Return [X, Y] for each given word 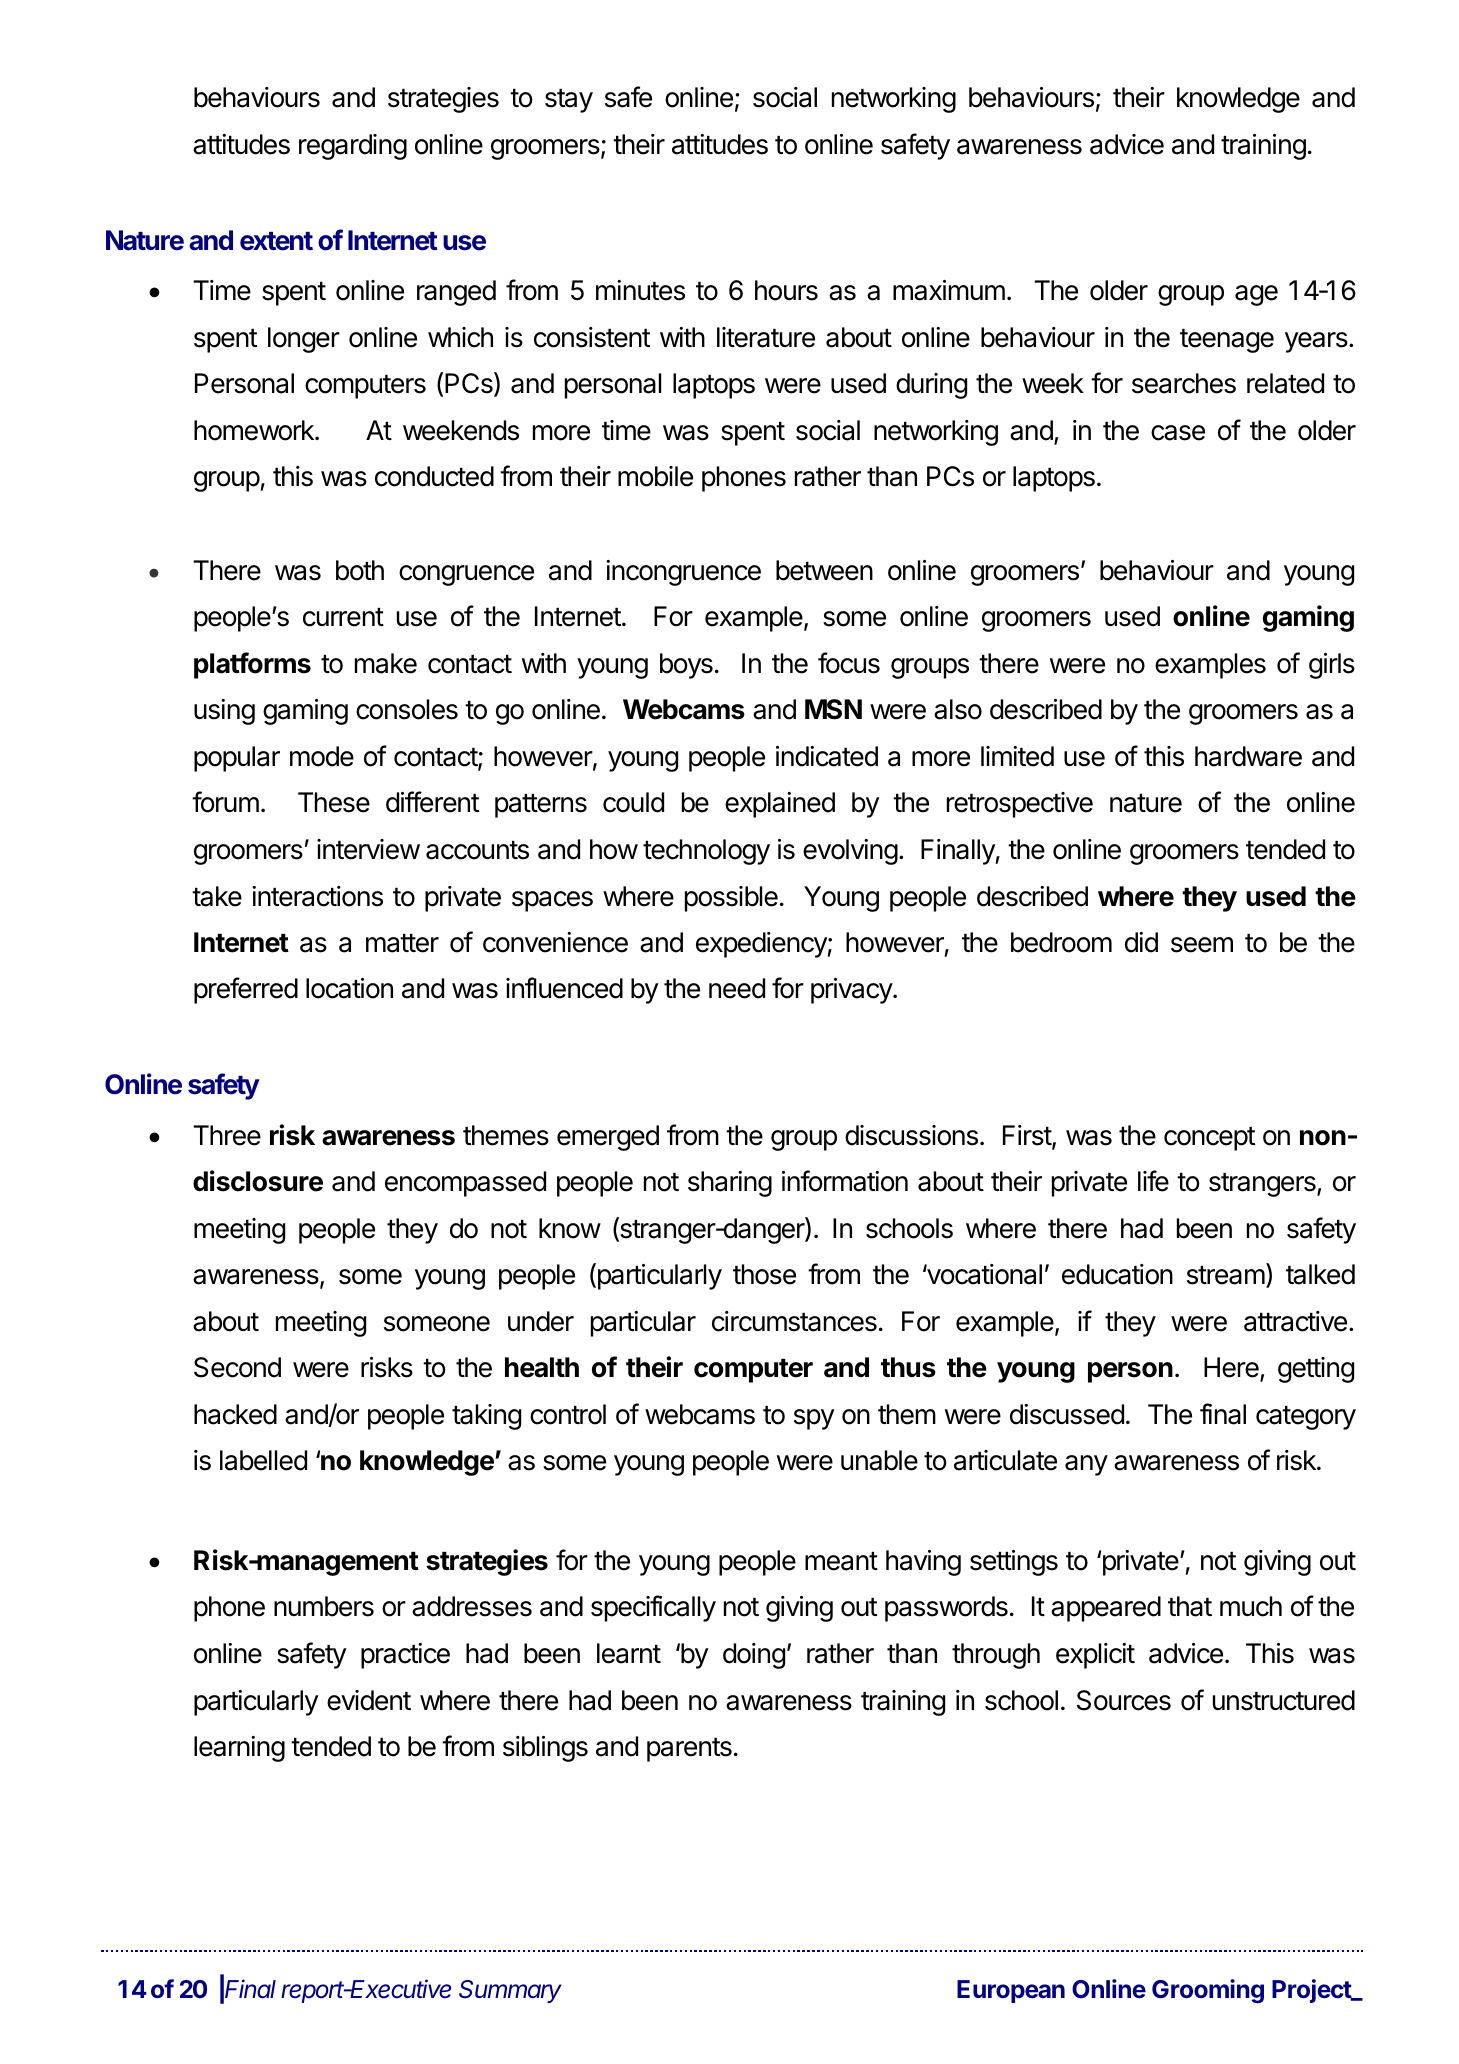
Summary [510, 1991]
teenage [1227, 341]
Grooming [1208, 1991]
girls [1332, 666]
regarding [353, 147]
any [1086, 1465]
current [343, 617]
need [737, 988]
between [824, 570]
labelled [263, 1460]
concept [1209, 1139]
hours [786, 290]
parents [689, 1750]
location [349, 988]
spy [814, 1419]
